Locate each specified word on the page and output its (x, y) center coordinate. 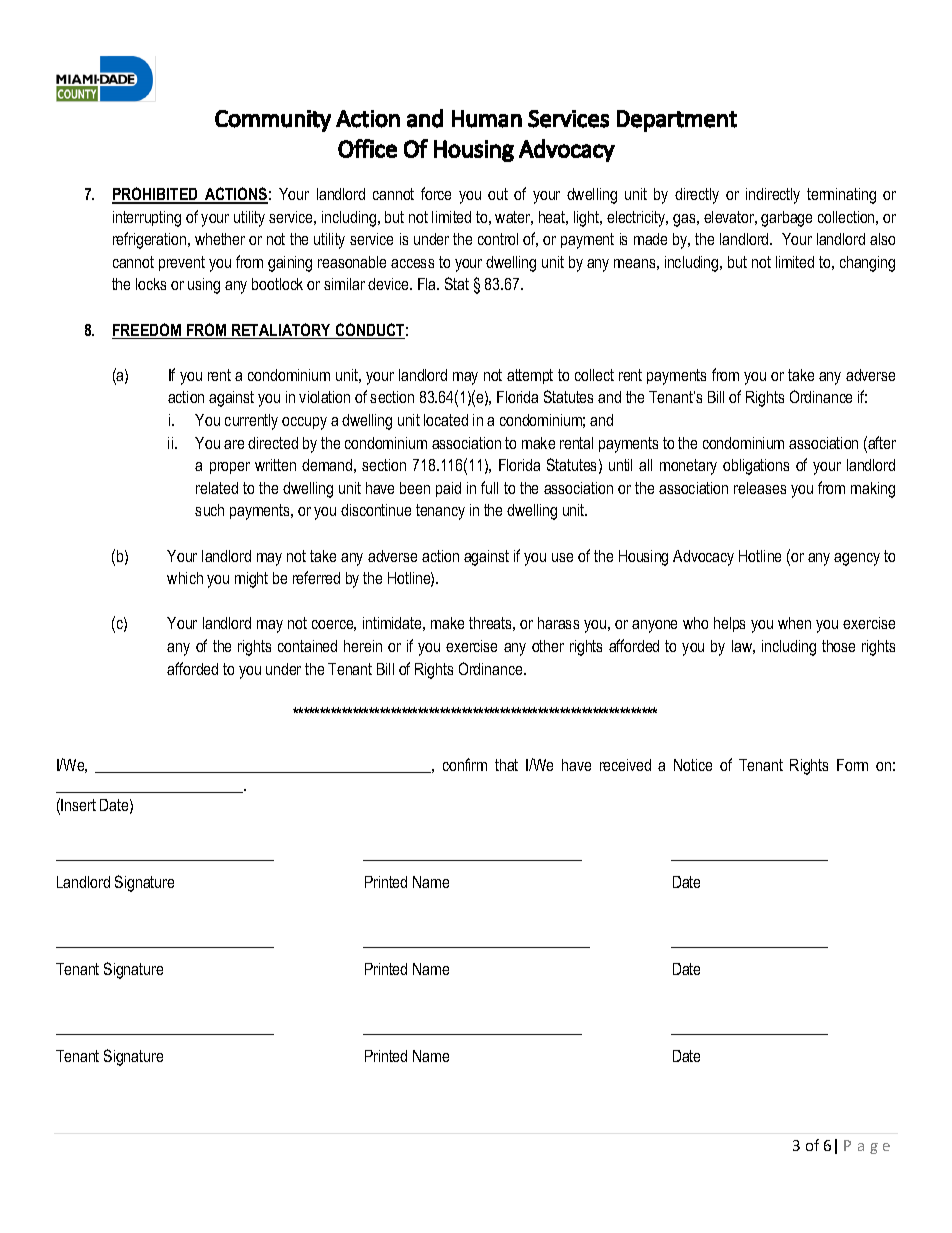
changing (867, 264)
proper (230, 468)
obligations (756, 467)
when (794, 623)
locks (151, 284)
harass (558, 623)
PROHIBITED (156, 195)
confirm (465, 764)
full (489, 487)
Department (677, 121)
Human (487, 119)
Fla (428, 284)
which (185, 578)
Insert (78, 805)
